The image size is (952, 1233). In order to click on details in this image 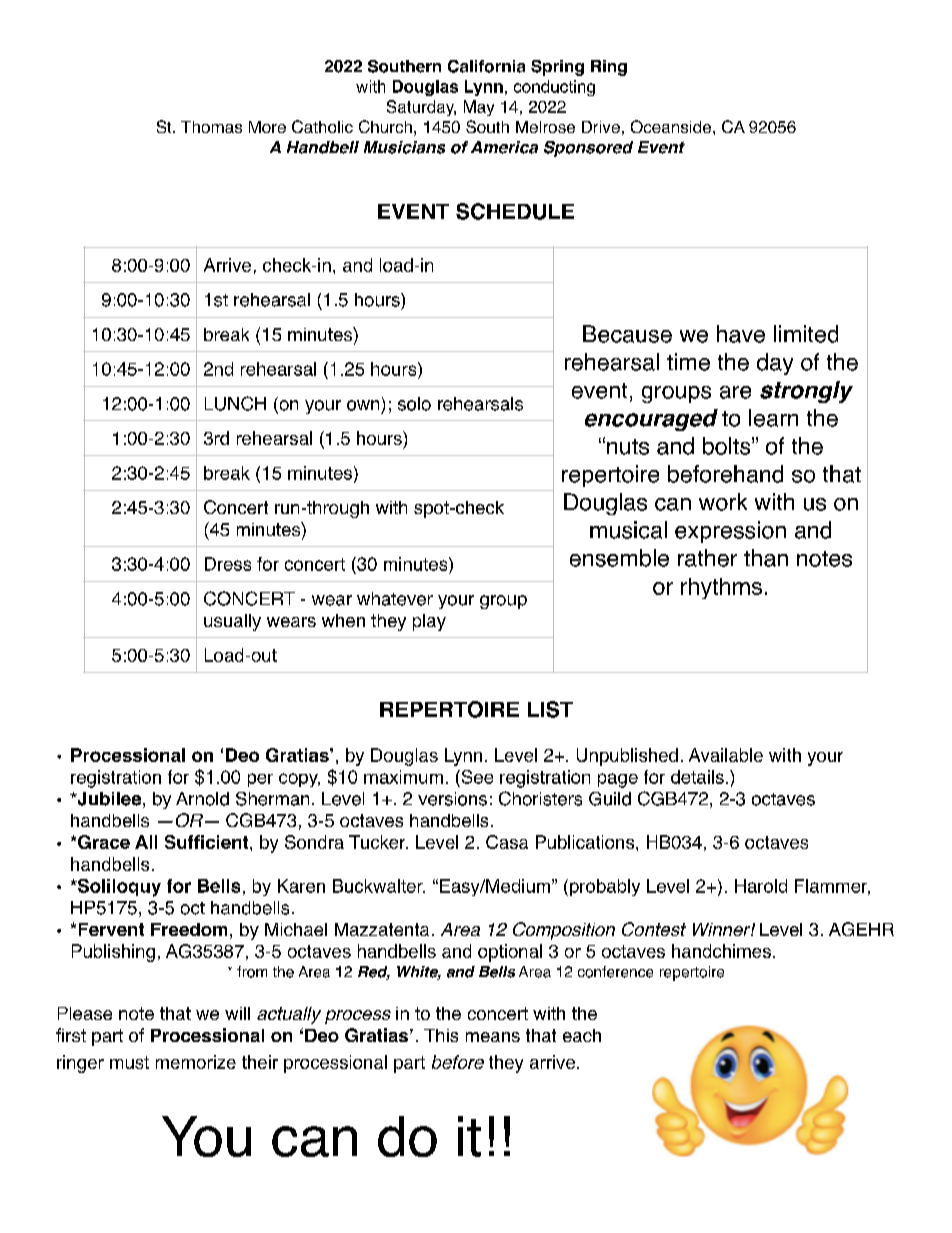, I will do `click(697, 777)`.
